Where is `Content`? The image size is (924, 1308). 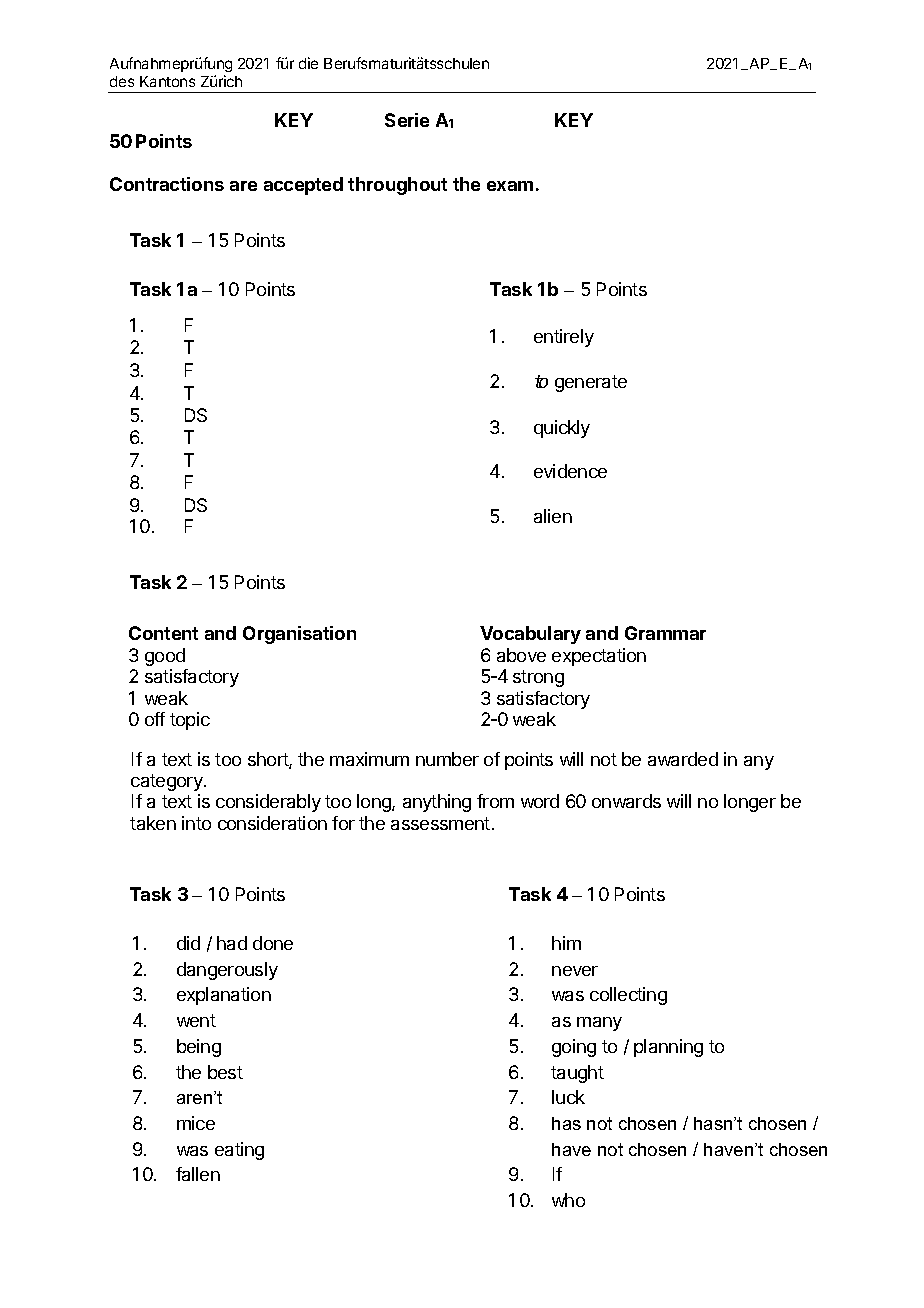
Content is located at coordinates (163, 633).
